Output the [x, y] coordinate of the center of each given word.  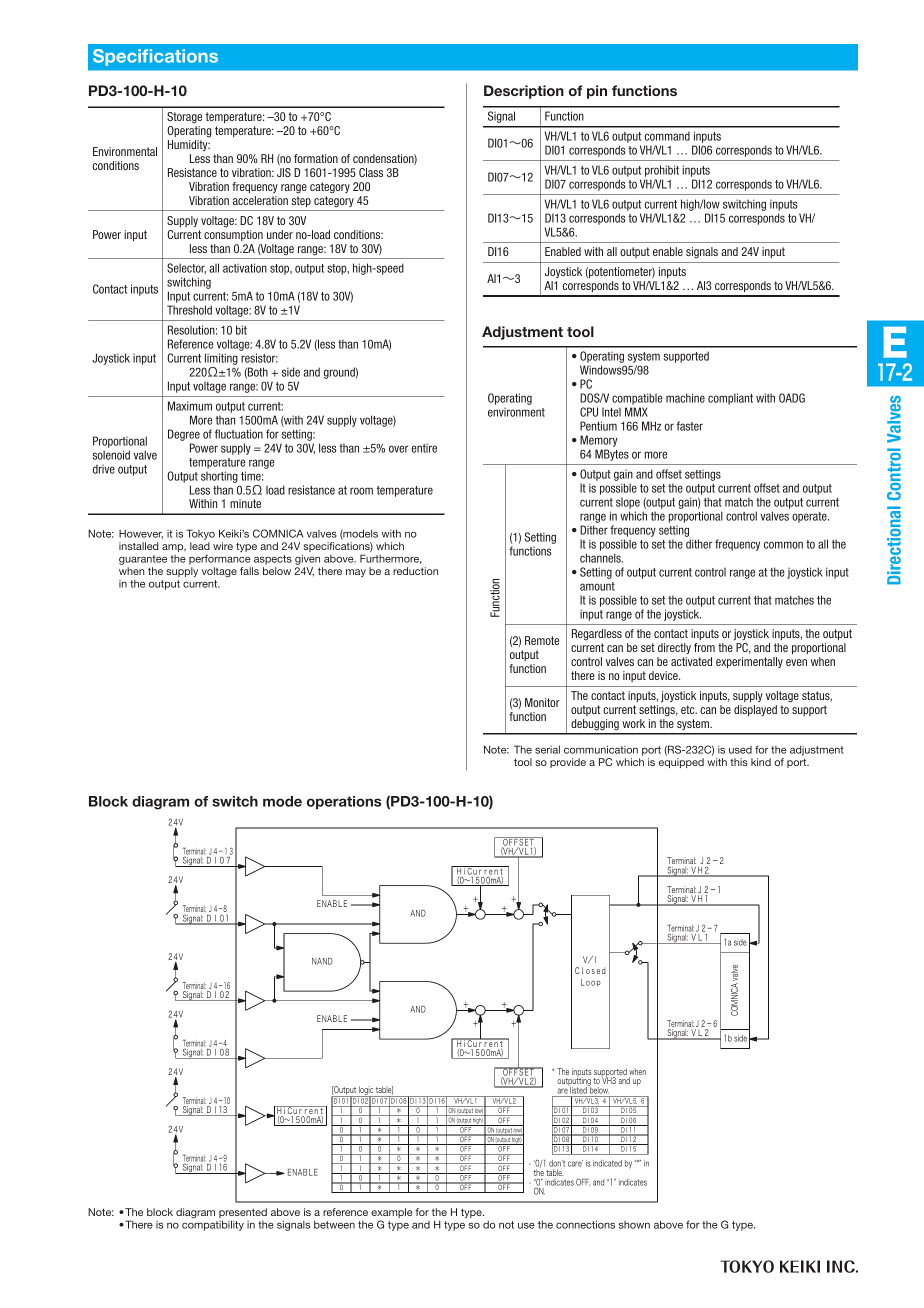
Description [524, 92]
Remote [542, 640]
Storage [184, 118]
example [391, 1214]
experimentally [749, 662]
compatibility [213, 1224]
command [667, 136]
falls [249, 571]
